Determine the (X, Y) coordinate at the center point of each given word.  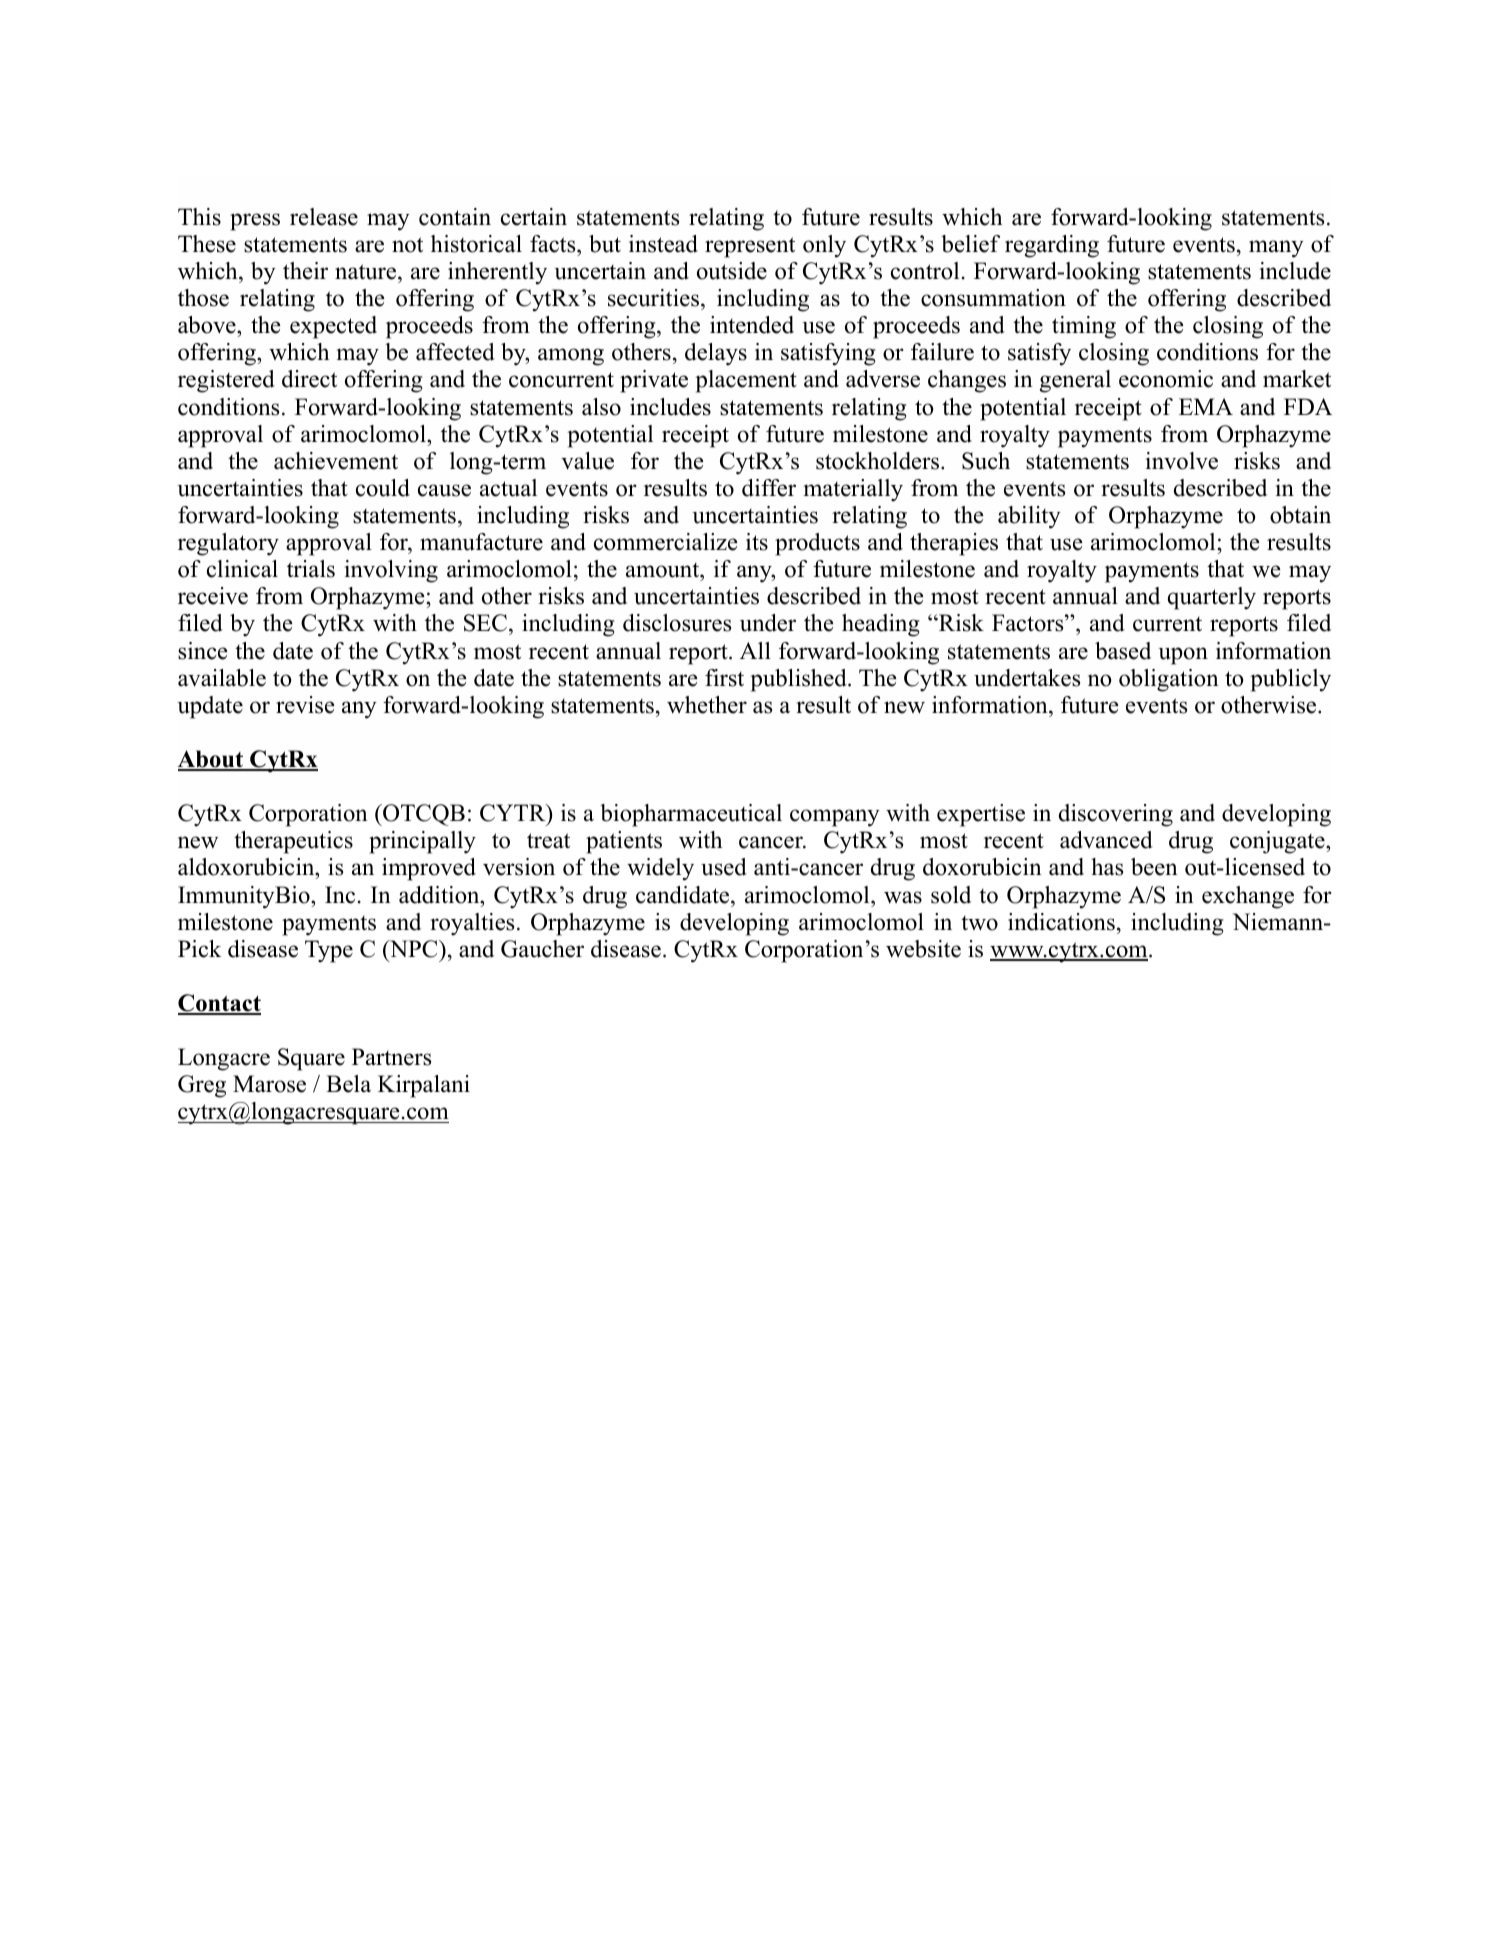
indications (1061, 922)
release (324, 217)
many (1276, 249)
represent (750, 247)
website (923, 949)
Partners (391, 1057)
